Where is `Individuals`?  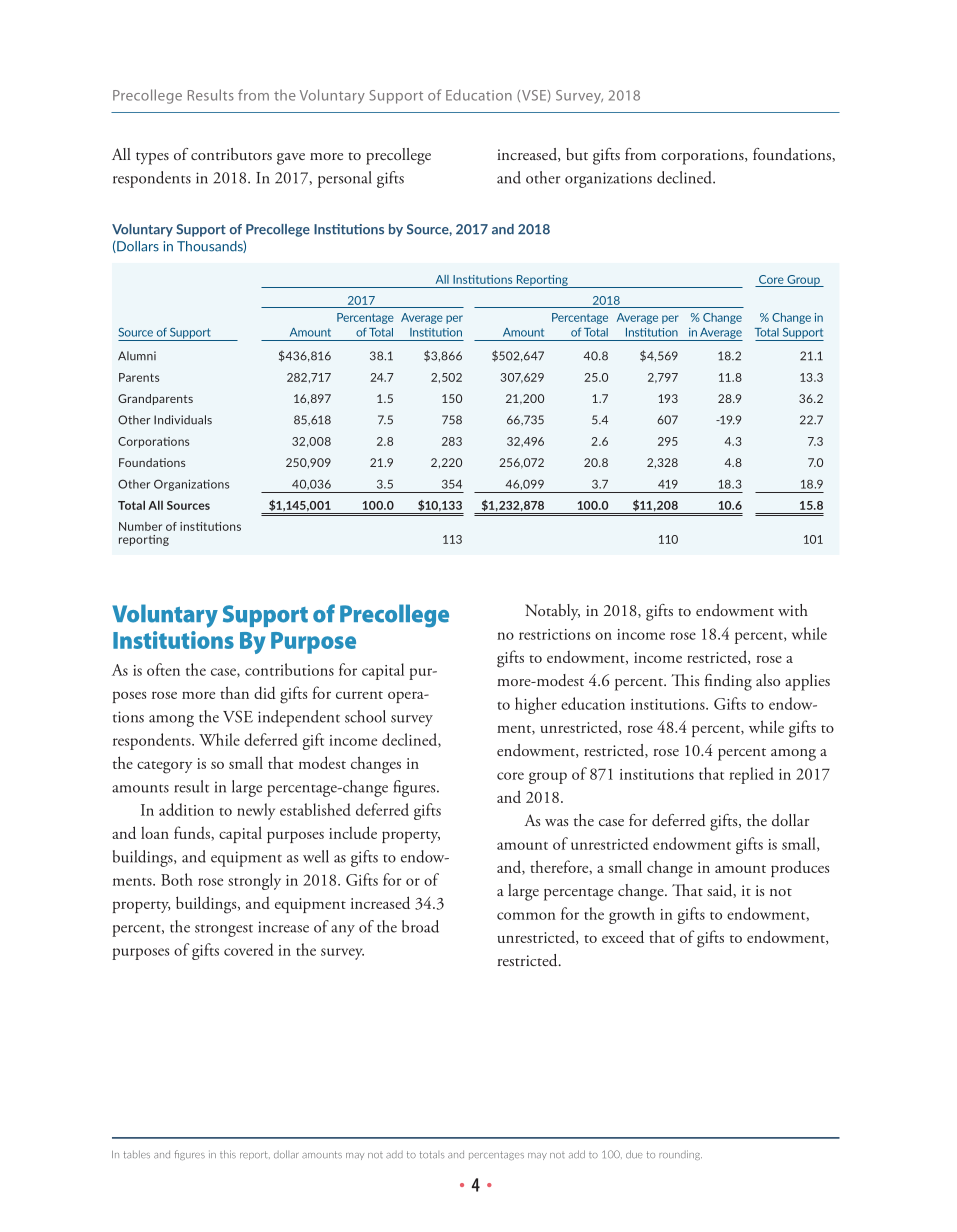 Individuals is located at coordinates (183, 420).
